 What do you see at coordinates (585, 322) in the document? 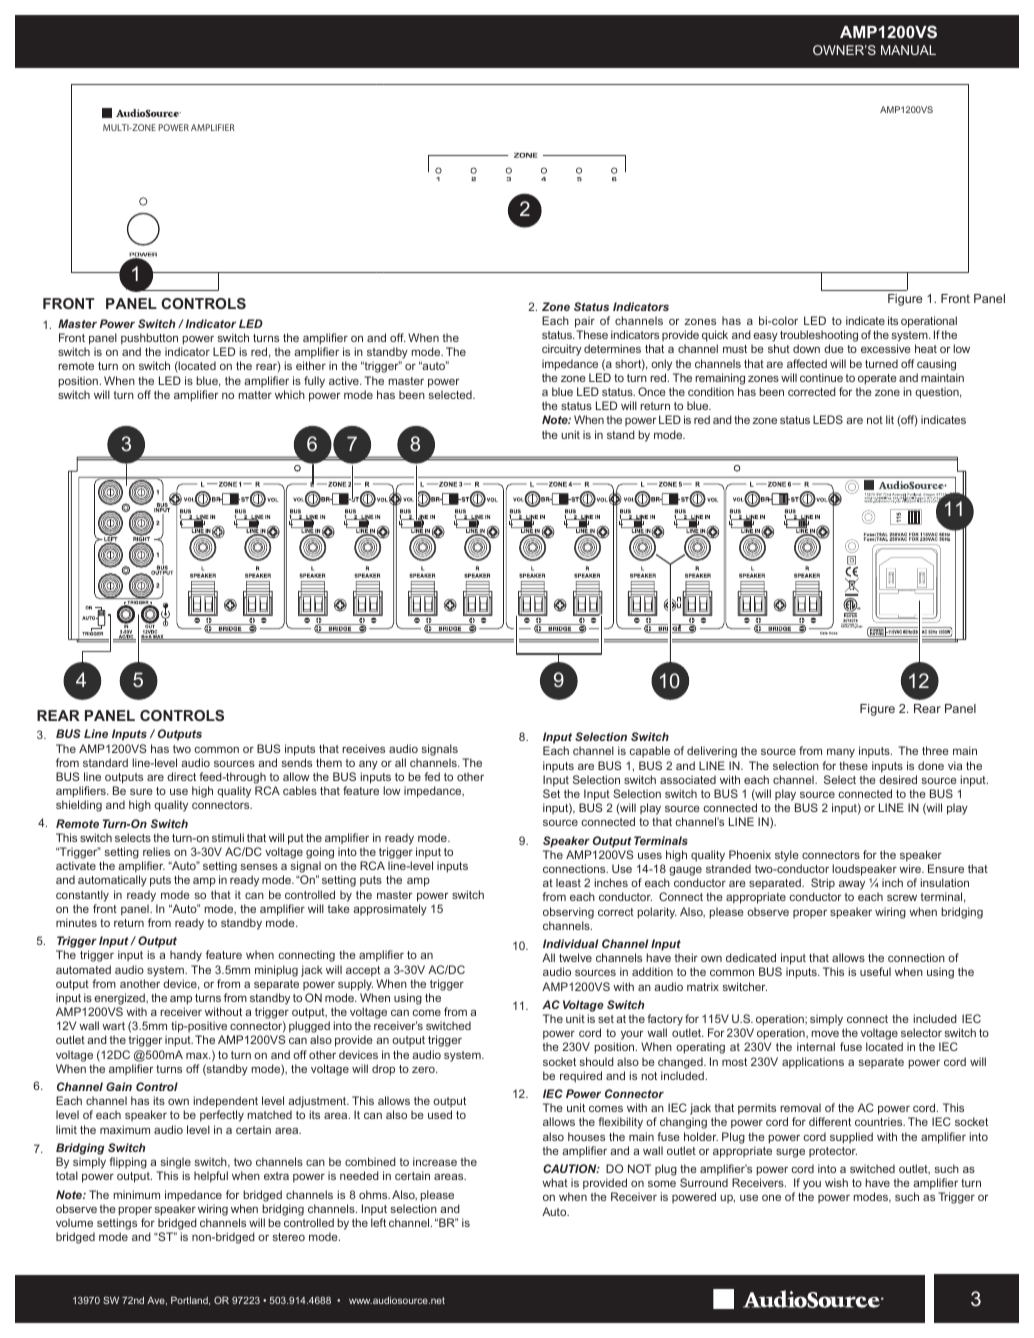
I see `pair` at bounding box center [585, 322].
